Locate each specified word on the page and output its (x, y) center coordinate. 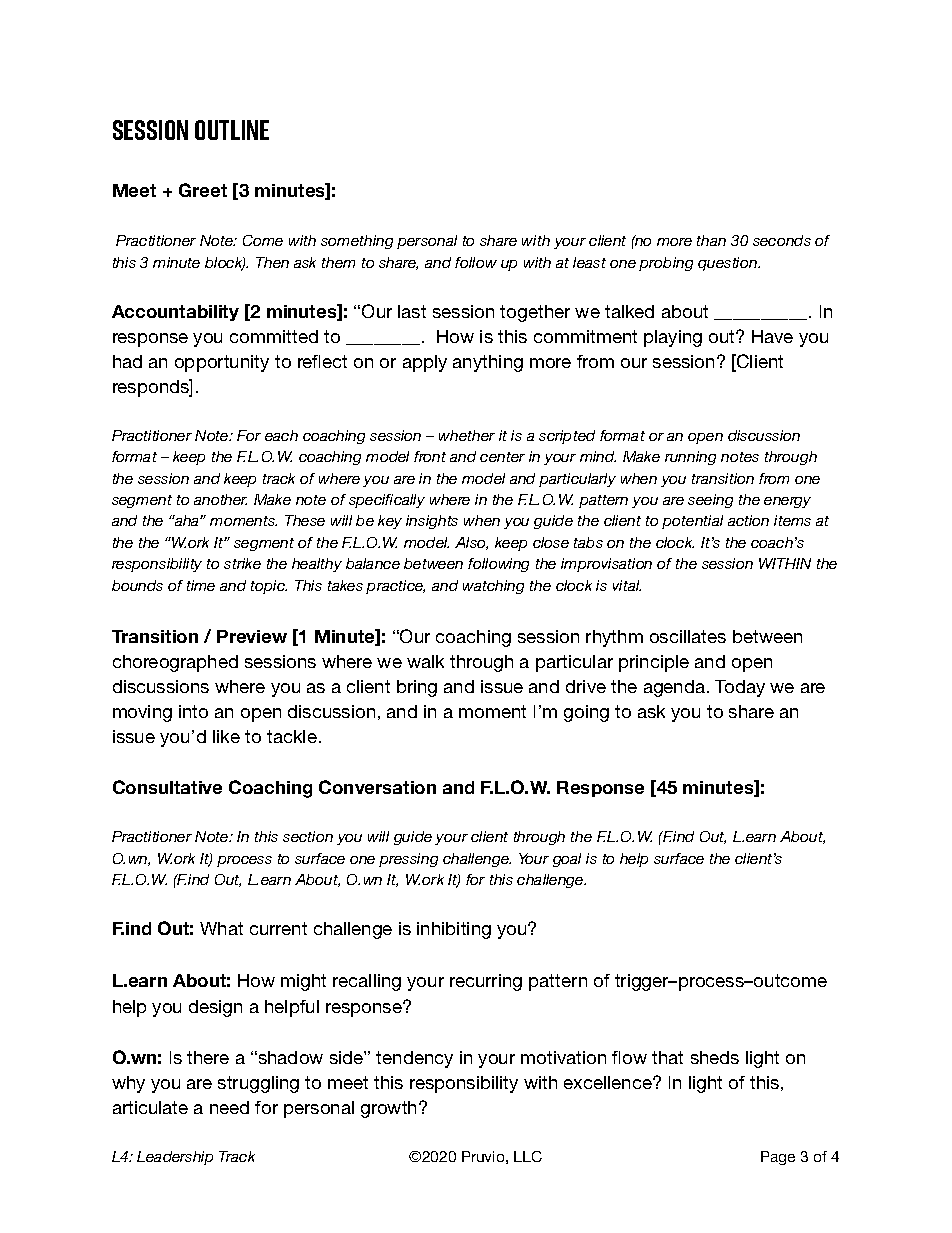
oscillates (688, 636)
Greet (203, 190)
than (711, 240)
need (229, 1107)
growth (390, 1109)
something (357, 242)
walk (425, 661)
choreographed (175, 663)
